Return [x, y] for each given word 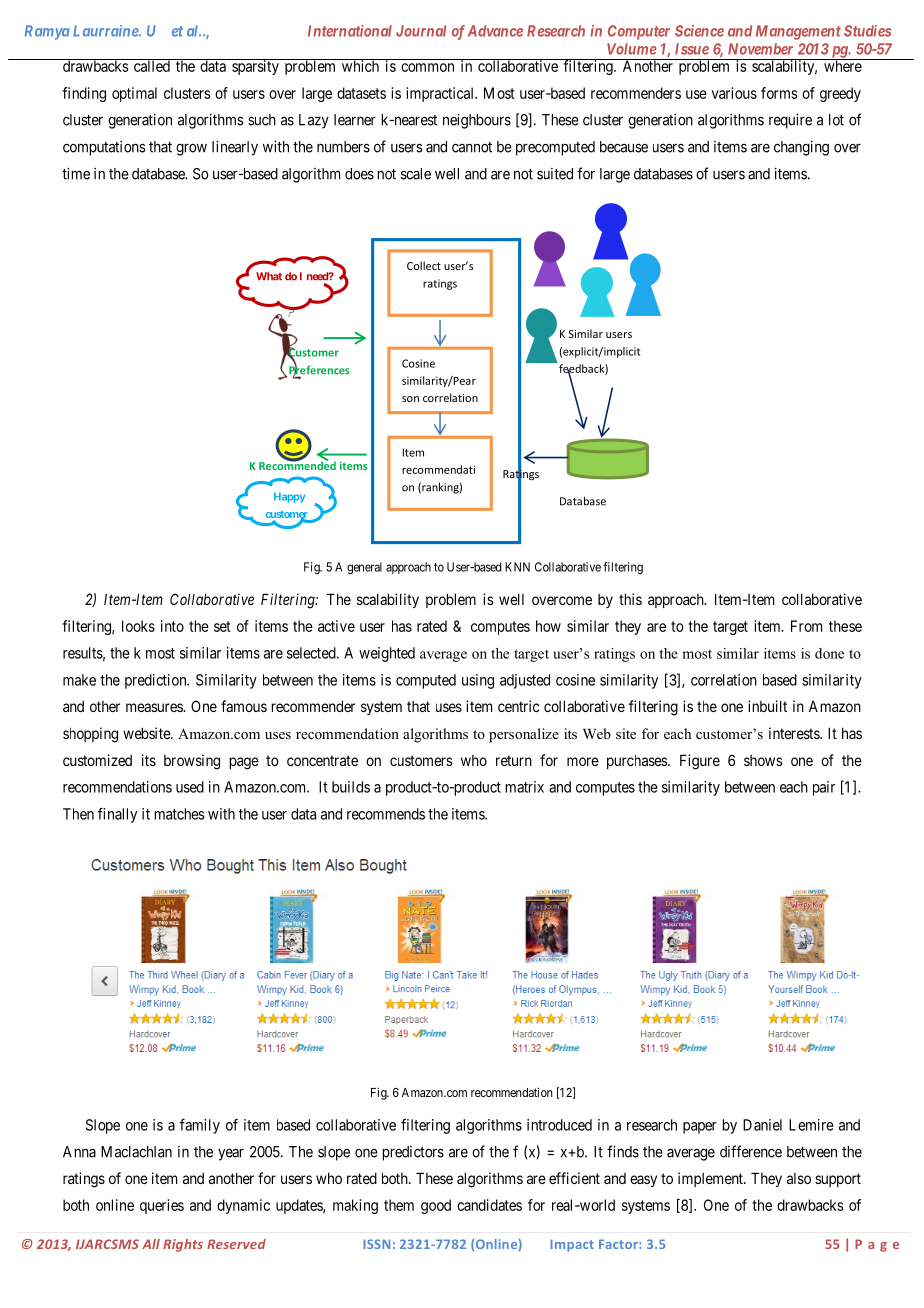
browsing [192, 762]
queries [162, 1206]
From [806, 626]
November [760, 49]
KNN [517, 567]
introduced [559, 1125]
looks [138, 626]
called [151, 65]
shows [763, 760]
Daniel [762, 1125]
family [200, 1126]
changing [801, 148]
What [269, 276]
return [514, 760]
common [427, 67]
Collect [424, 265]
